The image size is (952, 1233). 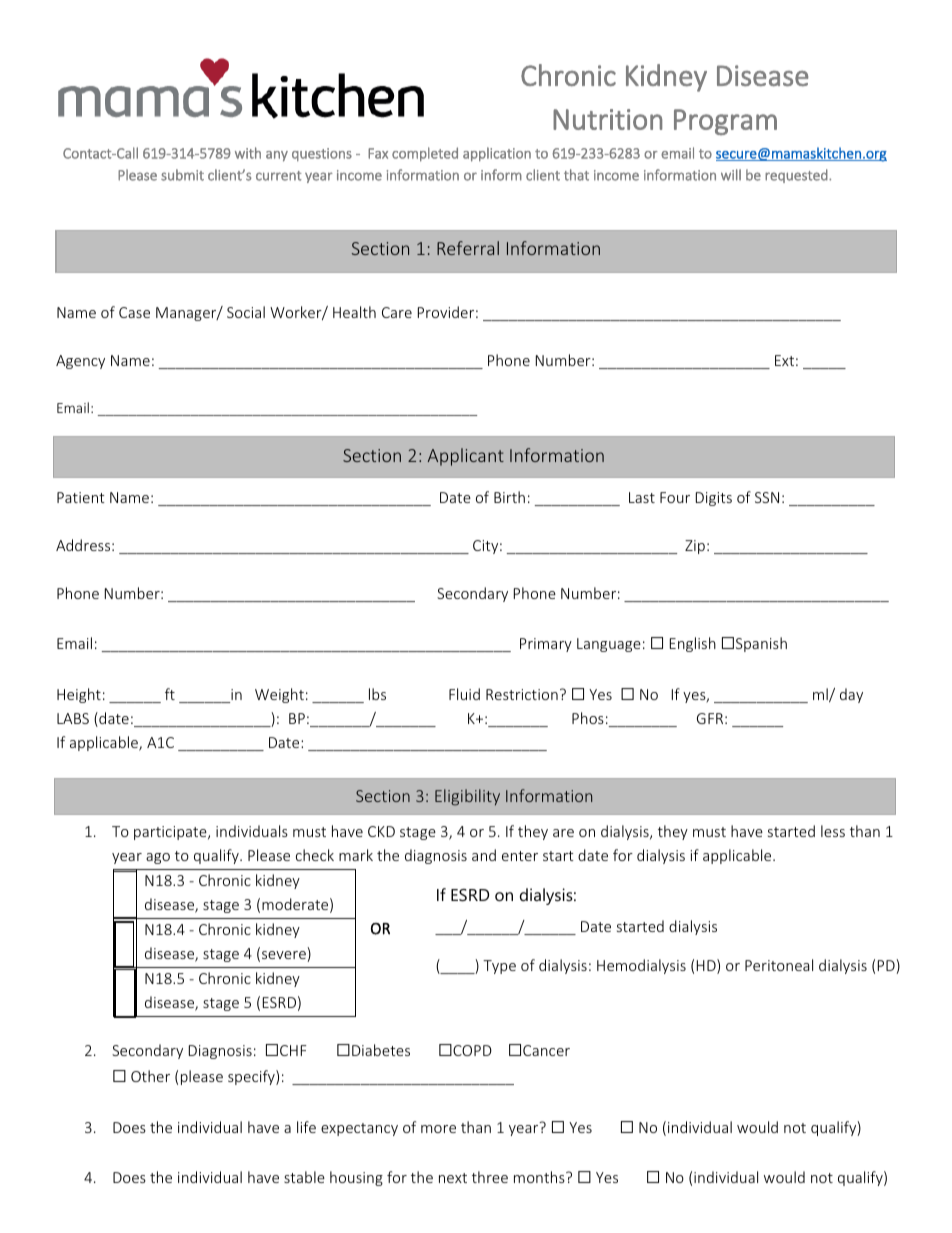 I want to click on Agency, so click(x=80, y=362).
